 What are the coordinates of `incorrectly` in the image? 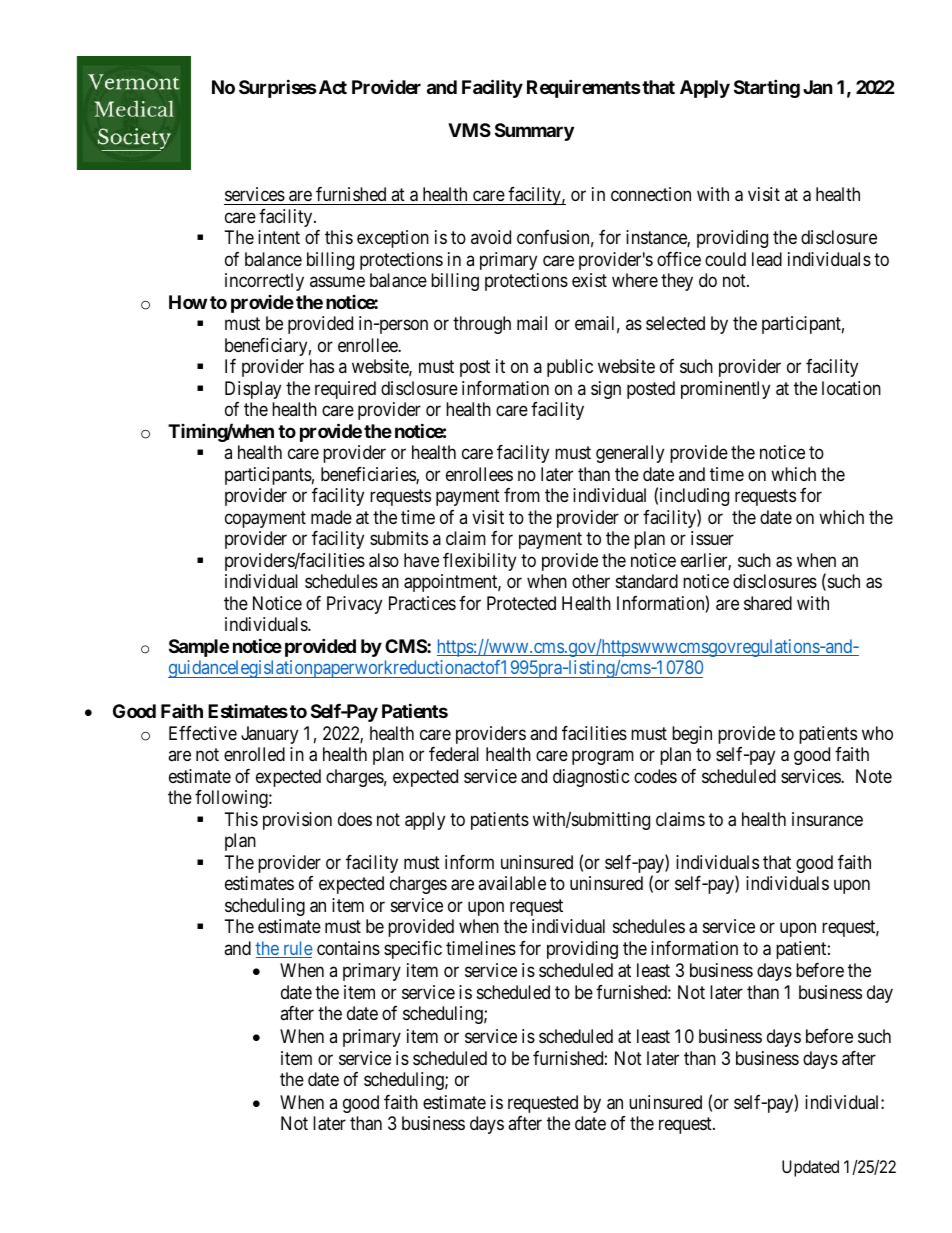 It's located at (264, 282).
